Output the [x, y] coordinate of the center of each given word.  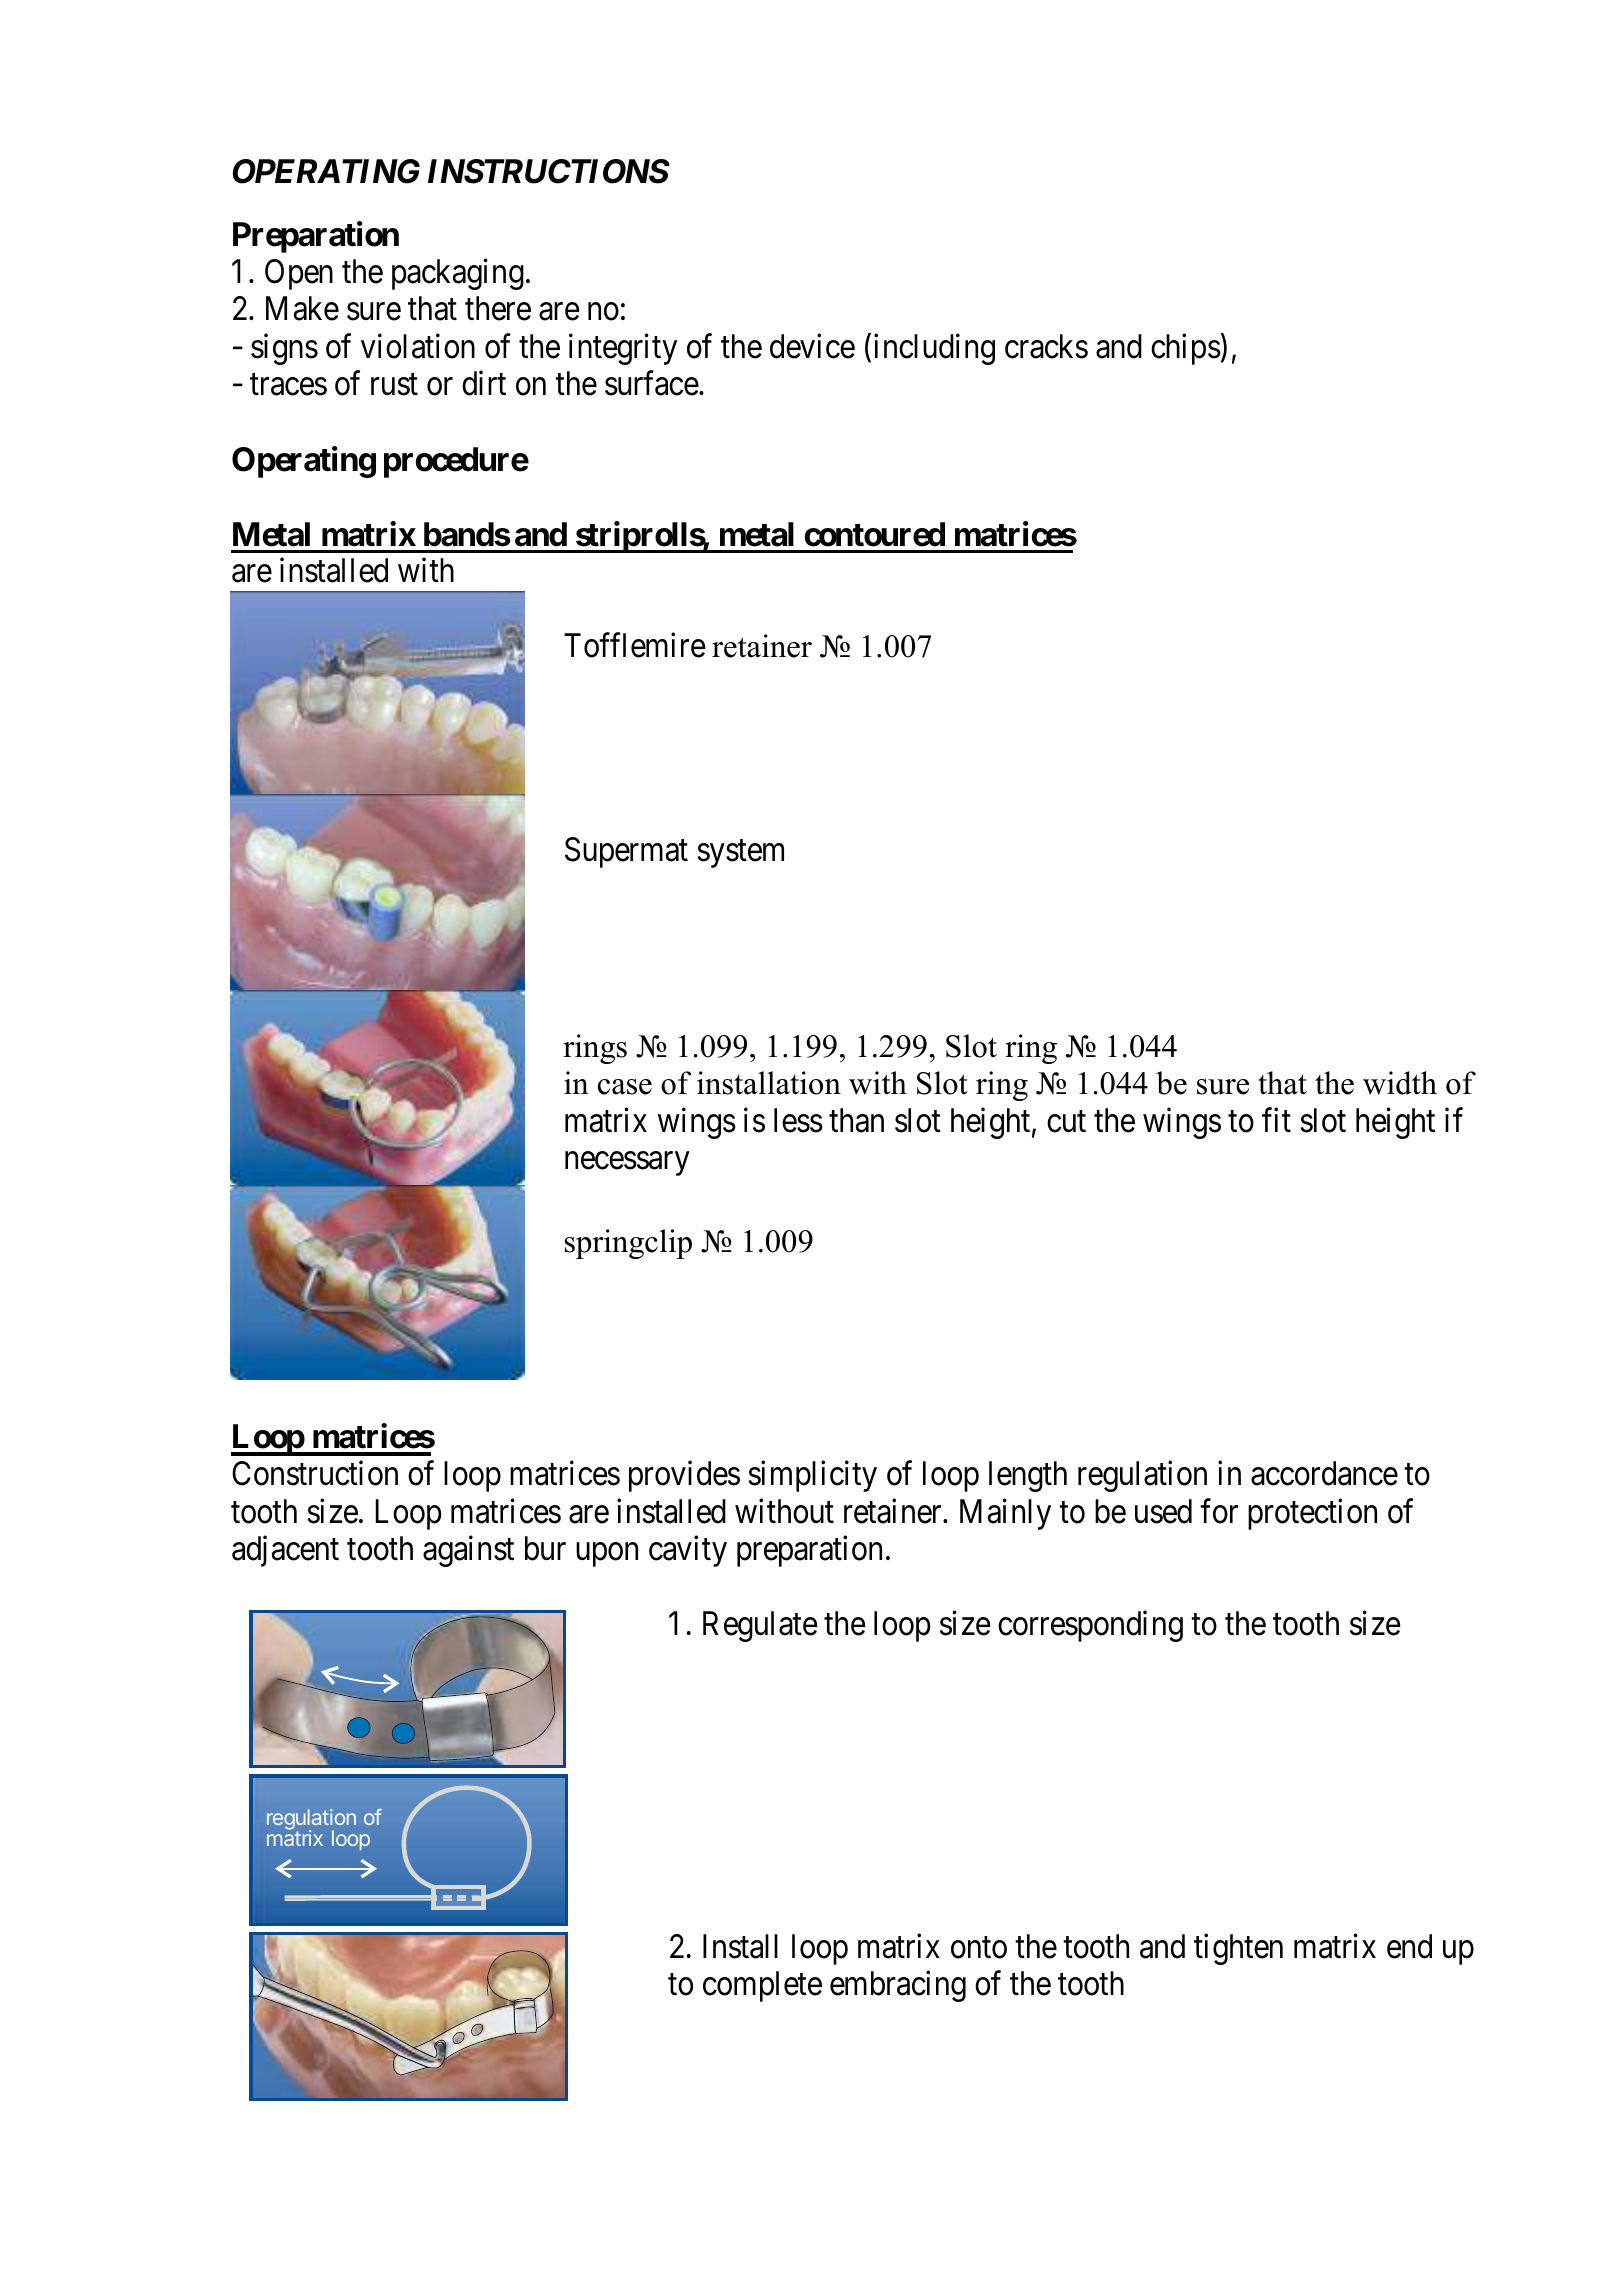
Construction [315, 1473]
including [934, 349]
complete [762, 1986]
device [812, 346]
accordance [1324, 1473]
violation [418, 346]
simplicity [812, 1476]
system [740, 854]
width [1400, 1083]
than [856, 1120]
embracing [898, 1986]
